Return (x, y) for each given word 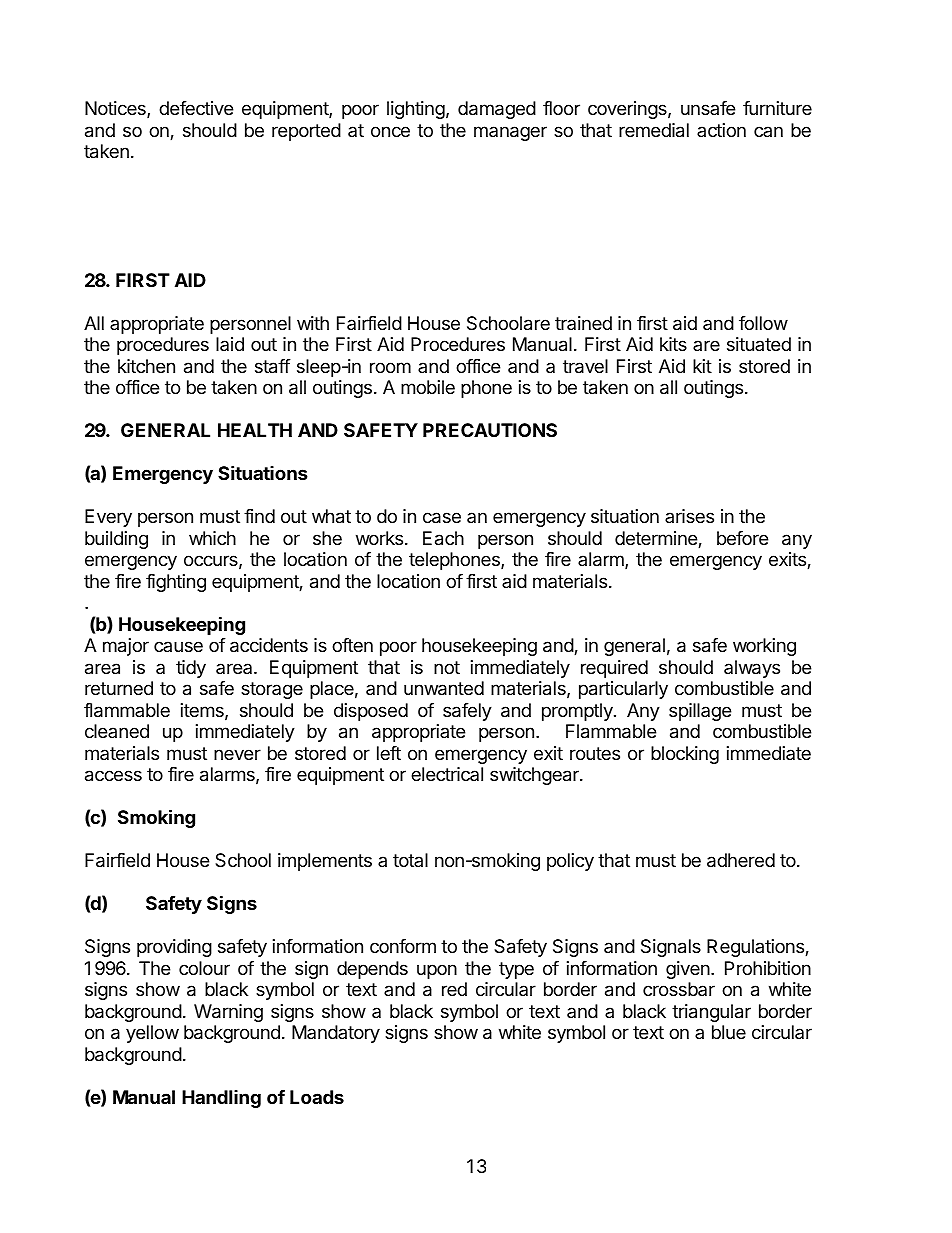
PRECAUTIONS (490, 430)
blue (729, 1032)
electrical (447, 774)
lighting (416, 110)
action (721, 130)
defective (196, 108)
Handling (221, 1099)
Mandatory (336, 1034)
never (237, 754)
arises (689, 516)
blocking (685, 755)
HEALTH (255, 430)
